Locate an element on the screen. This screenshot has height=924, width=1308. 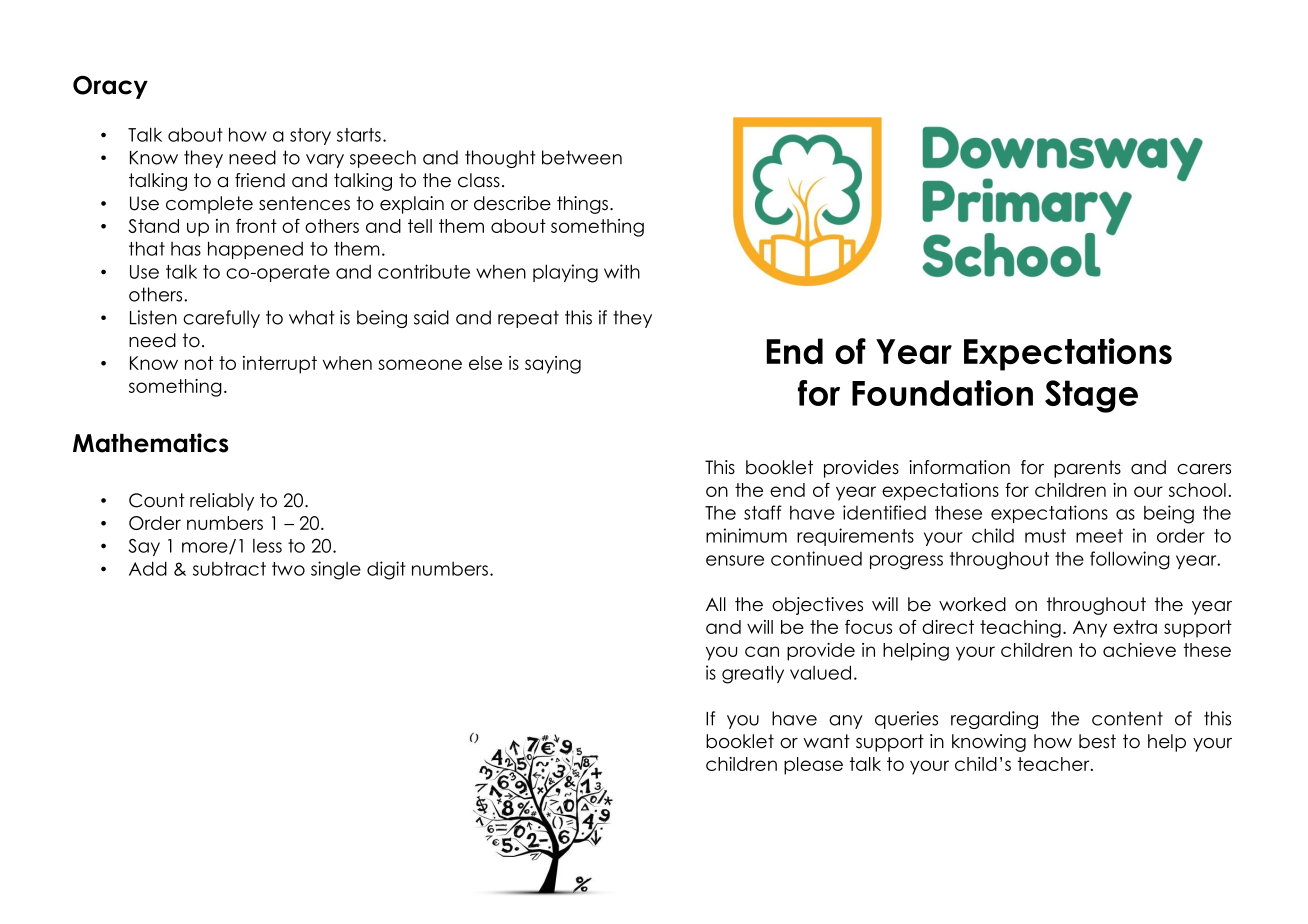
meet is located at coordinates (1099, 536).
